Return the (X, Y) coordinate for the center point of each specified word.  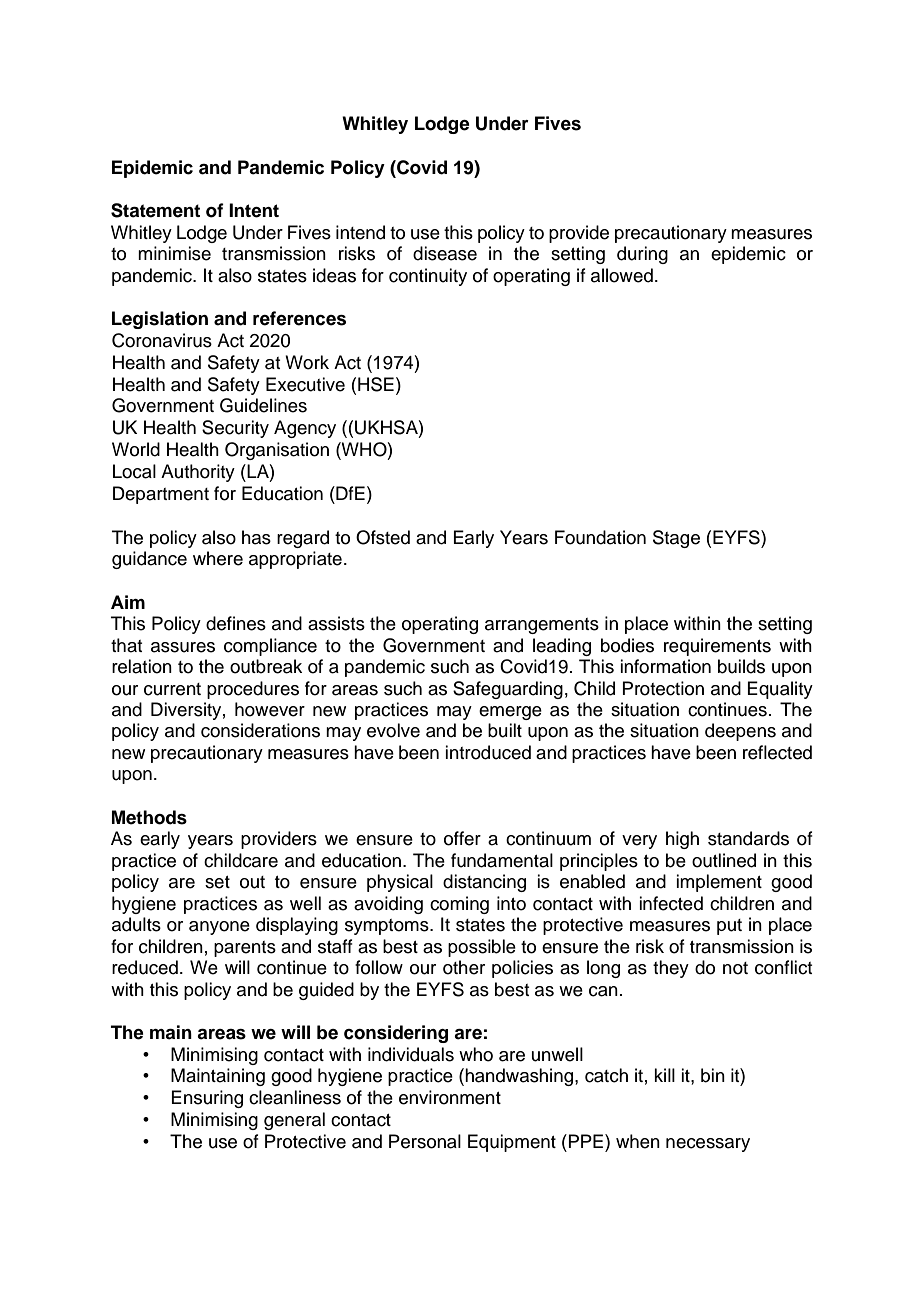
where (218, 558)
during (642, 255)
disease (445, 253)
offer (462, 838)
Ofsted (383, 537)
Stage (676, 539)
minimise (174, 253)
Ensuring (207, 1099)
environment (450, 1097)
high (682, 840)
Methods (149, 817)
